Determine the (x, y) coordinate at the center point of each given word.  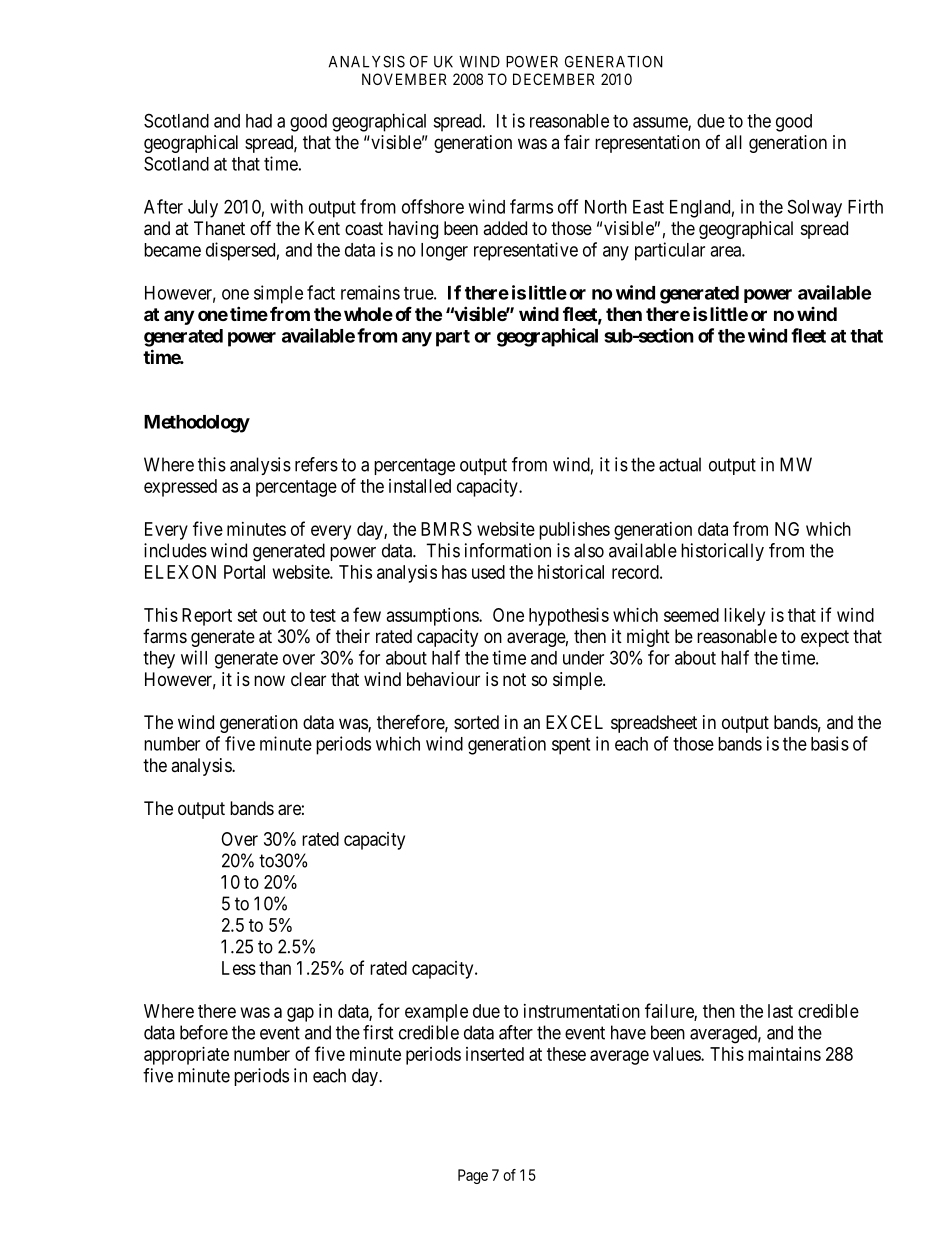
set (247, 615)
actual (680, 464)
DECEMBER (554, 79)
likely (744, 617)
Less (239, 968)
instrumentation (582, 1011)
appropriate (186, 1056)
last (780, 1011)
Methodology (197, 424)
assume (661, 123)
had (259, 121)
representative (526, 251)
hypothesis (569, 617)
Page (473, 1176)
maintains (784, 1054)
